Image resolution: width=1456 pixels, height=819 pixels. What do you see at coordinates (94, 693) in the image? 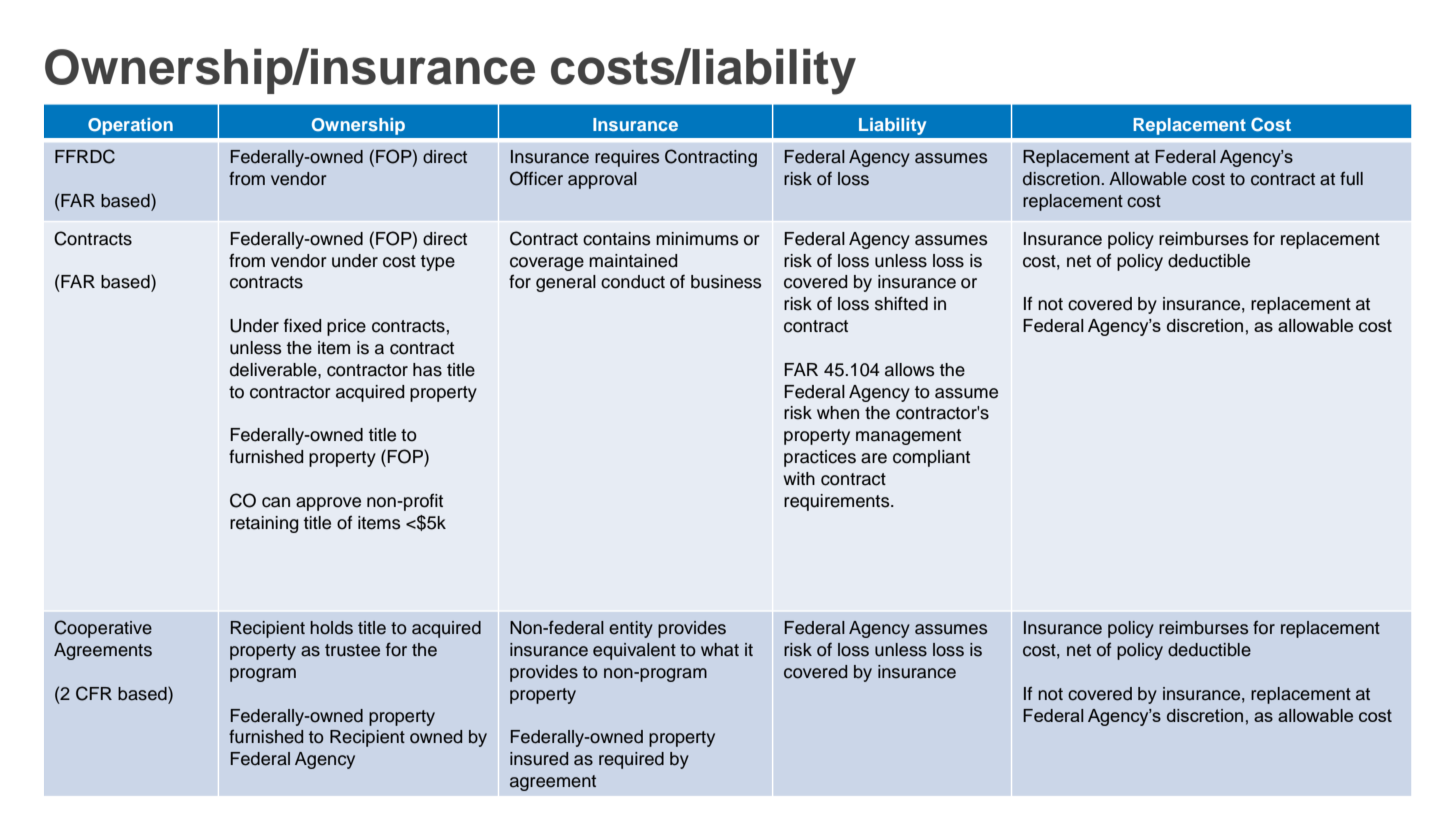
I see `CFR` at bounding box center [94, 693].
